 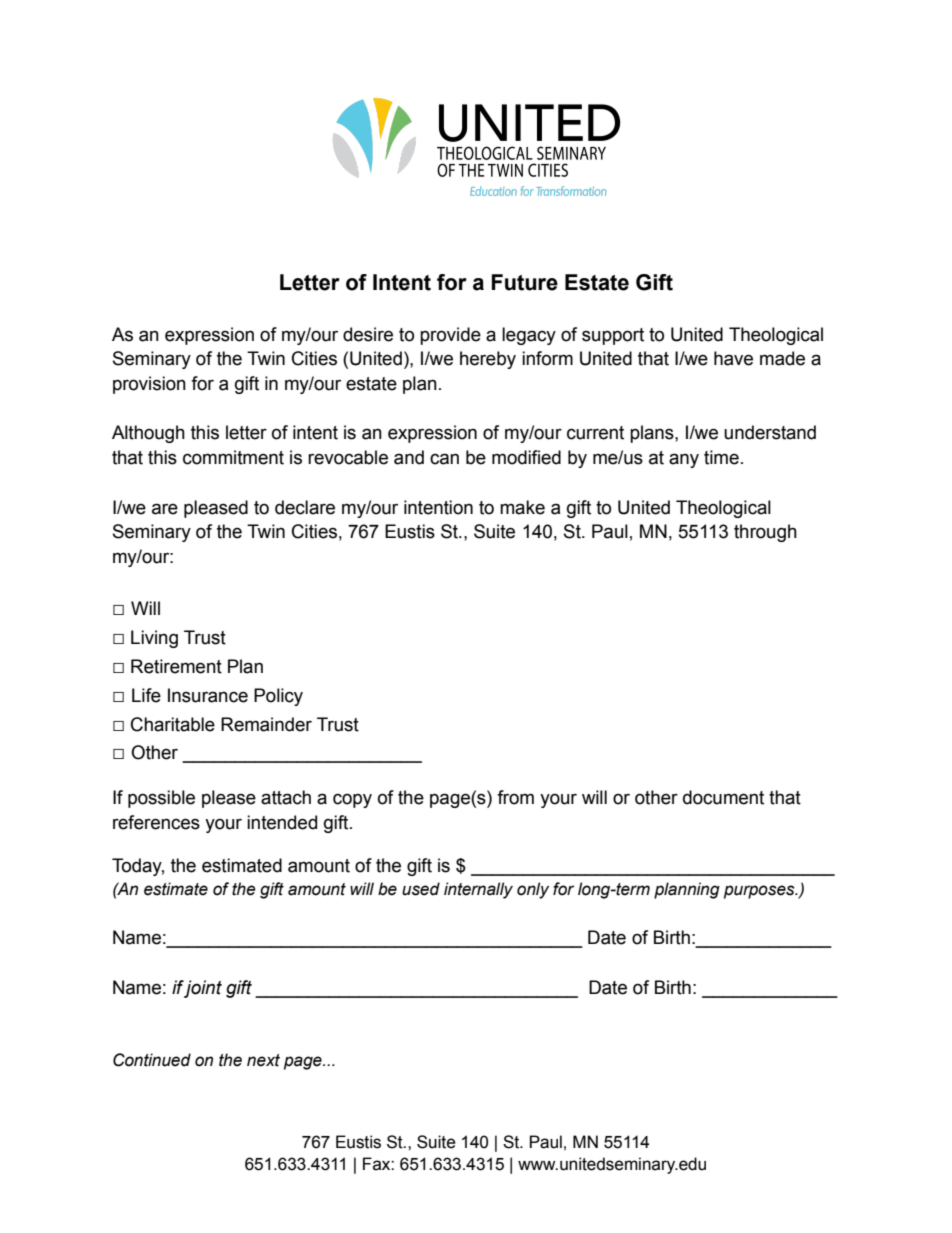 What do you see at coordinates (208, 695) in the image?
I see `Insurance` at bounding box center [208, 695].
